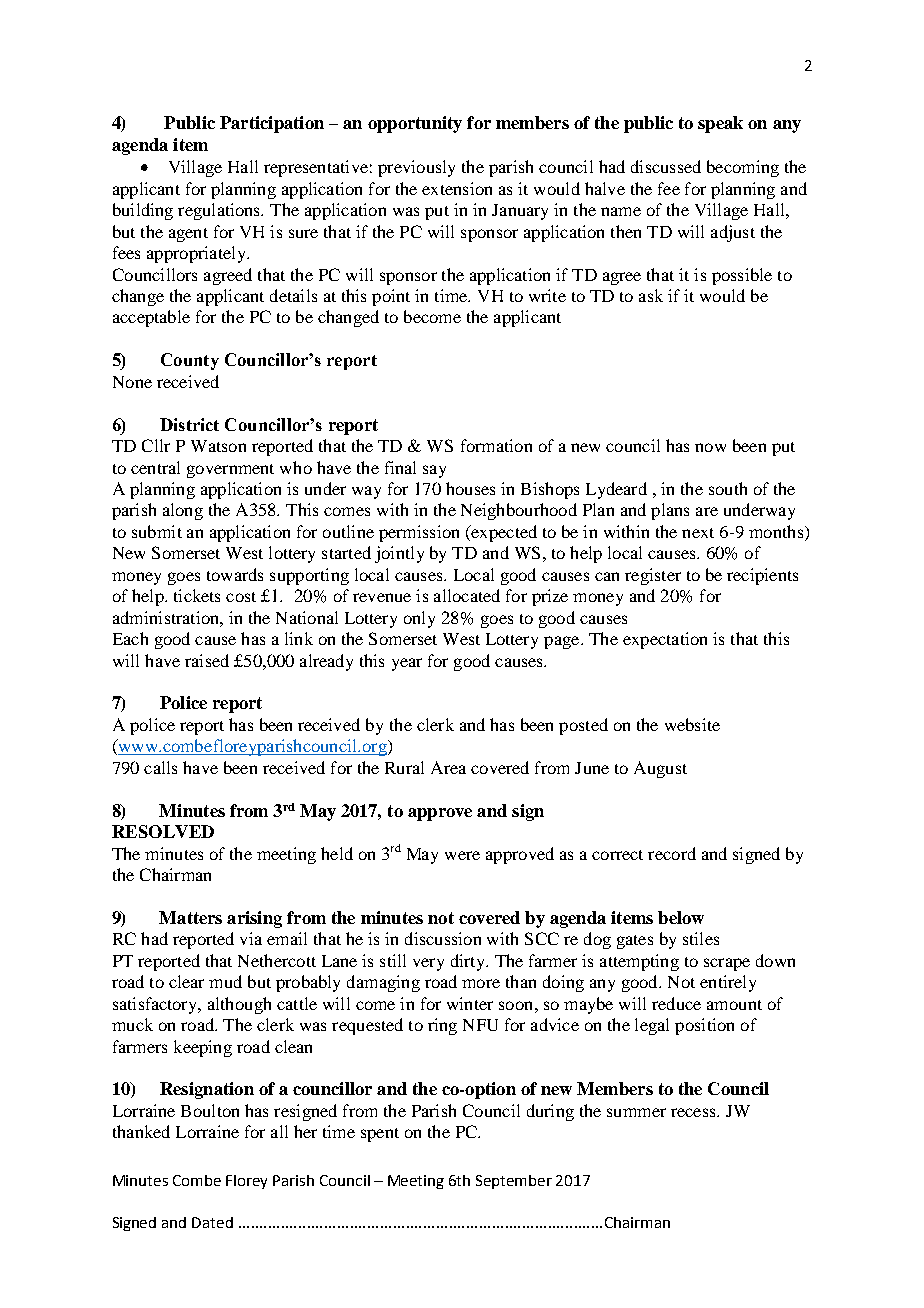 The image size is (924, 1308). Describe the element at coordinates (462, 855) in the image. I see `were` at that location.
